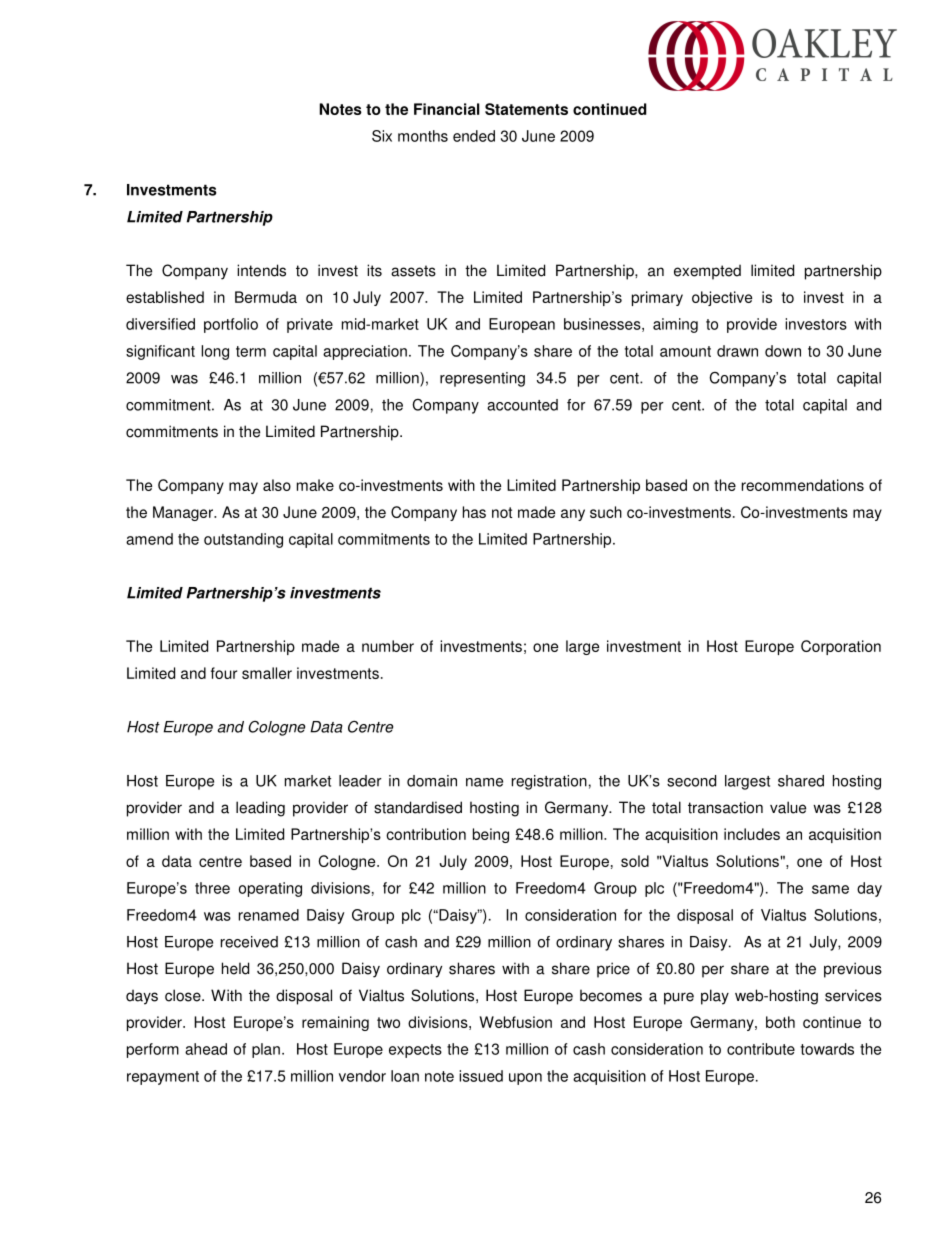 The width and height of the document is (952, 1233). What do you see at coordinates (841, 647) in the document?
I see `Corporation` at bounding box center [841, 647].
